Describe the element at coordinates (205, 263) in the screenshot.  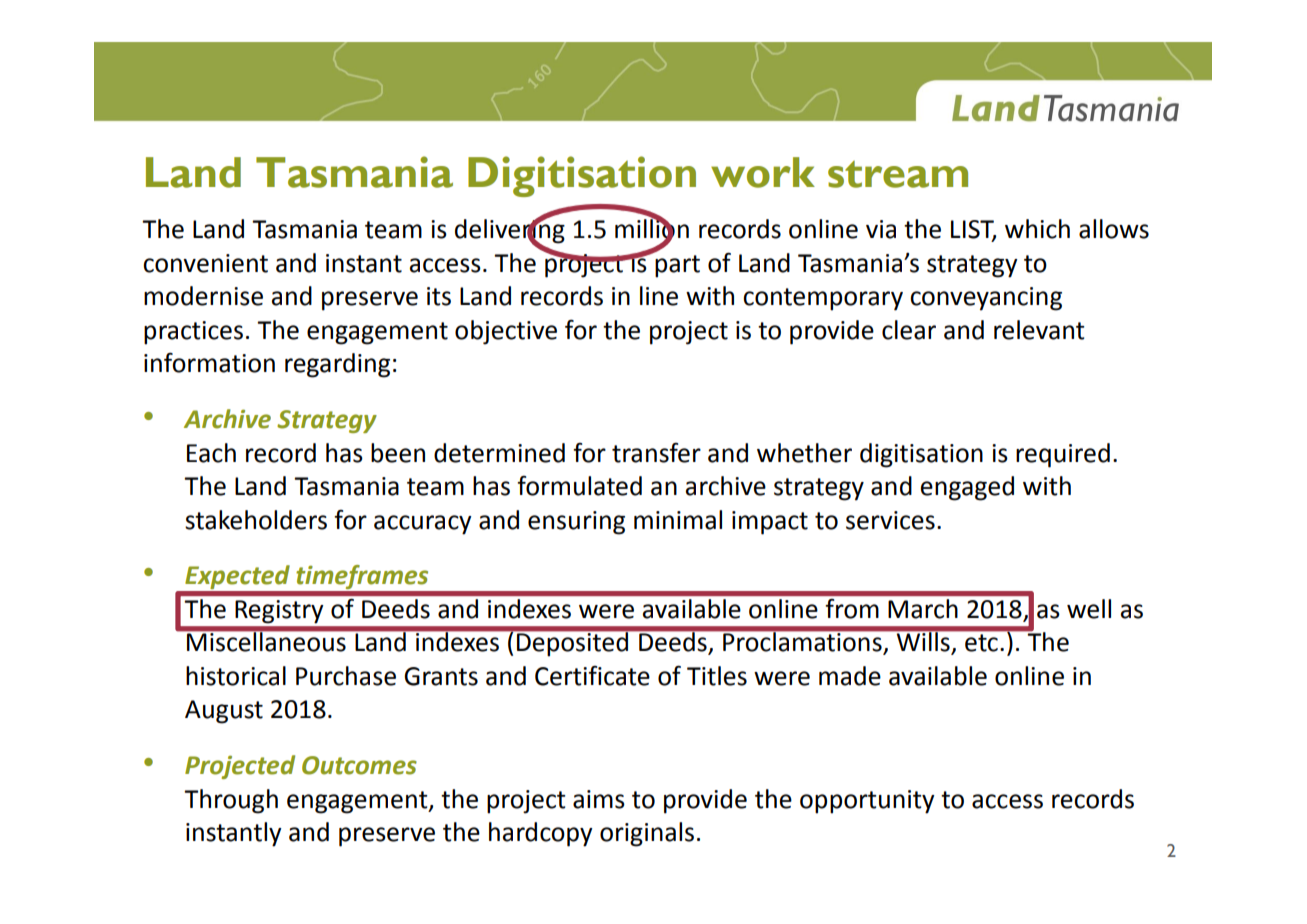
I see `convenient` at that location.
